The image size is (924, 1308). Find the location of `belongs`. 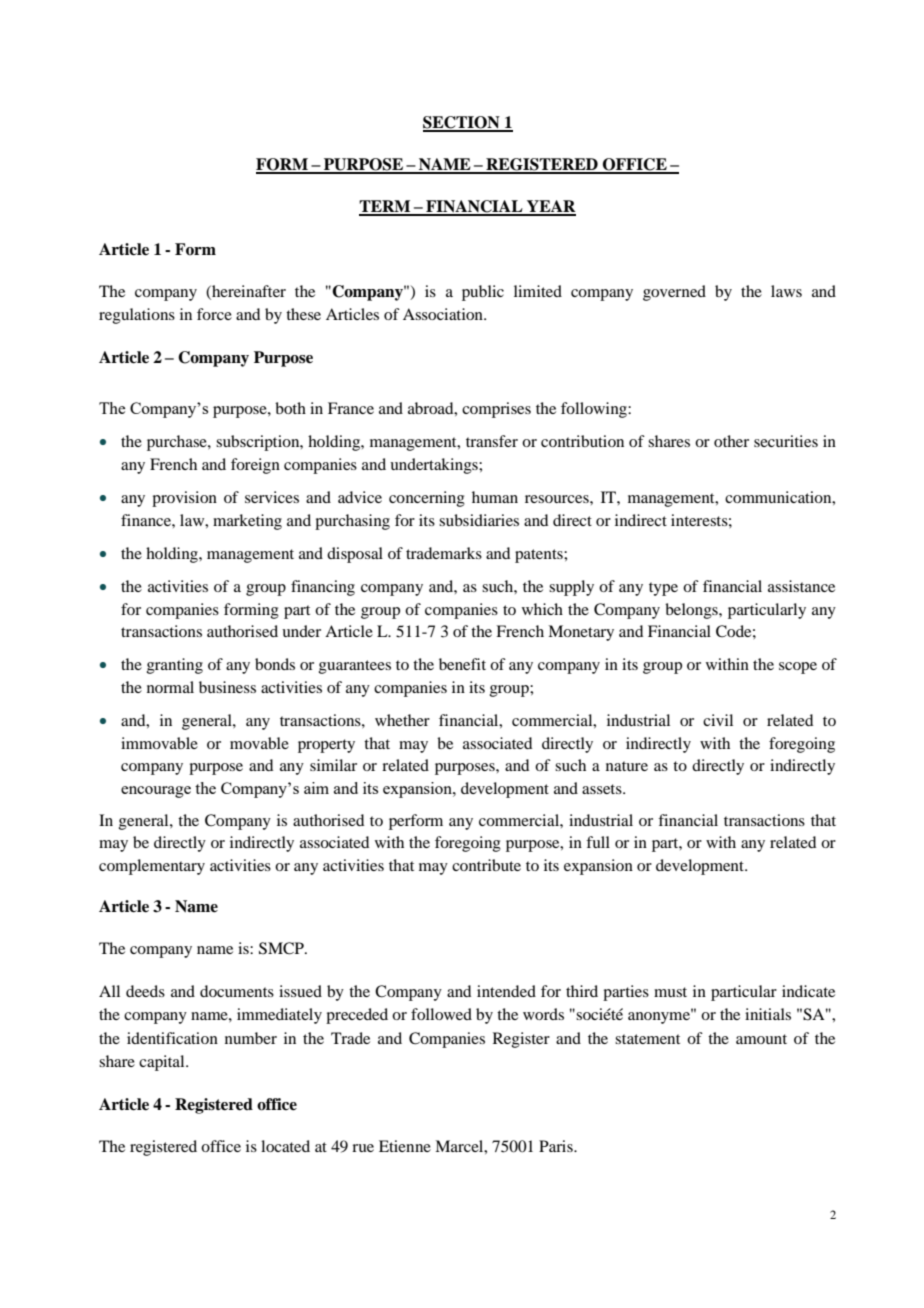

belongs is located at coordinates (692, 611).
